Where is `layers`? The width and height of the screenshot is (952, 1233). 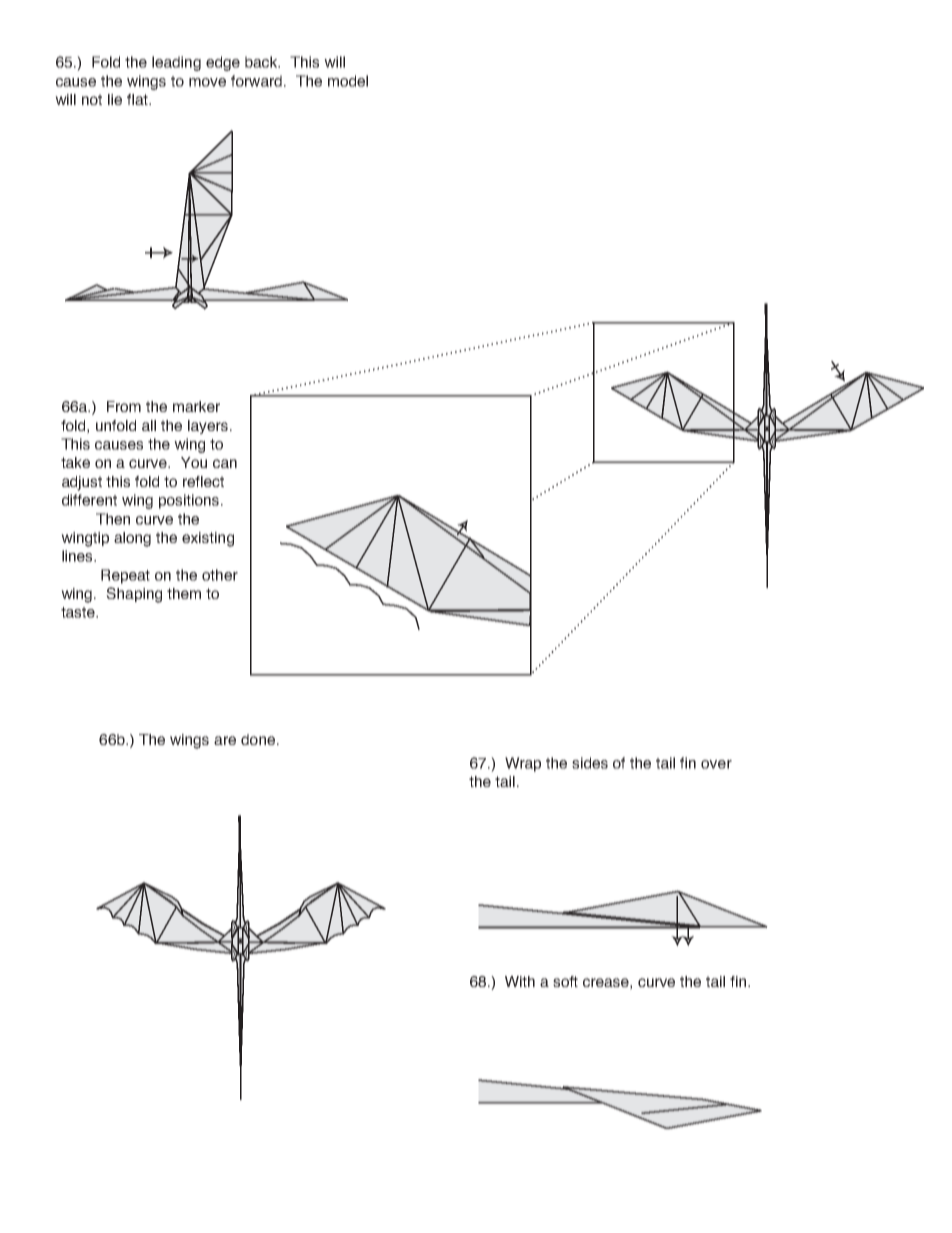
layers is located at coordinates (209, 427).
